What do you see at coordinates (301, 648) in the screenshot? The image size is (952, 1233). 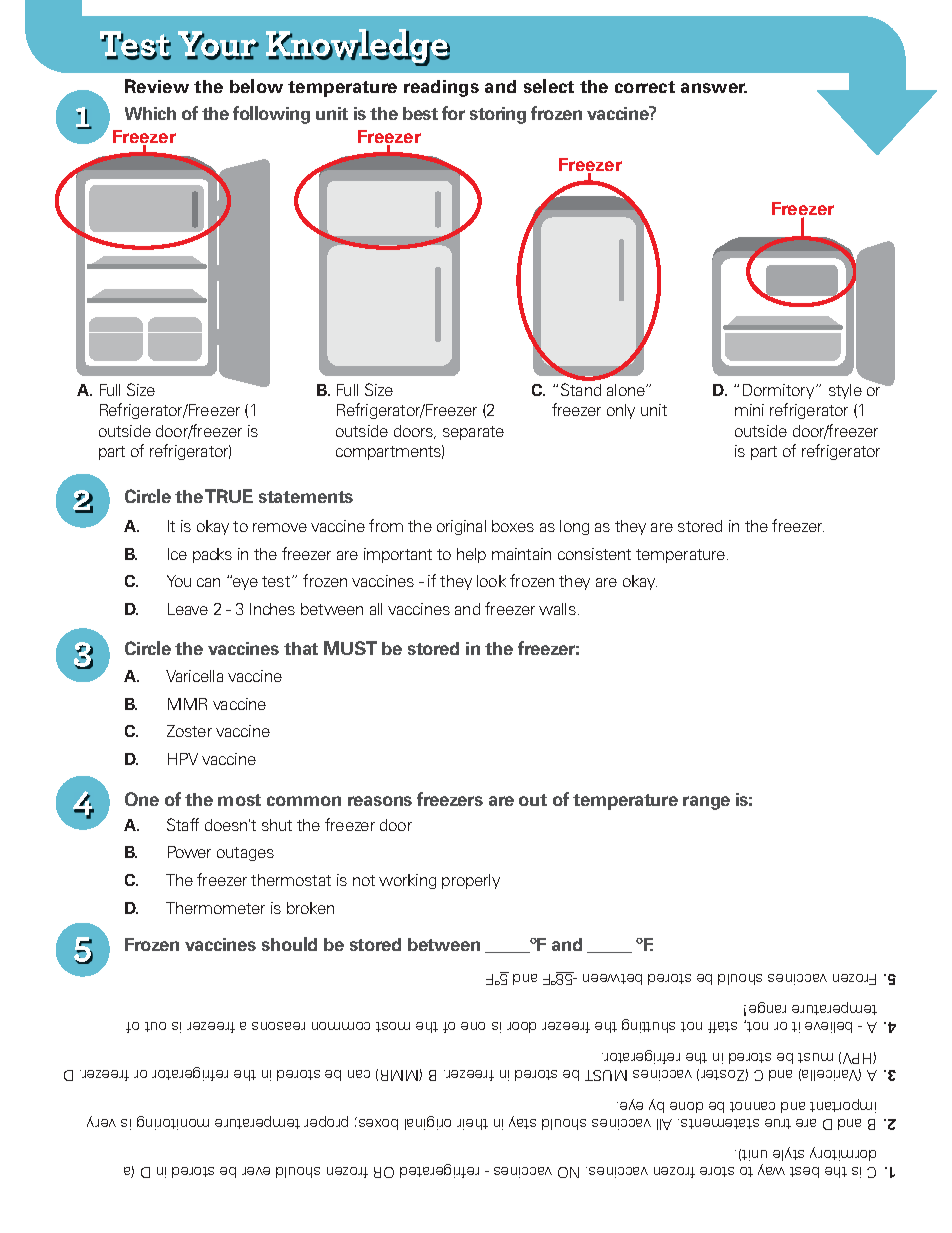 I see `that` at bounding box center [301, 648].
